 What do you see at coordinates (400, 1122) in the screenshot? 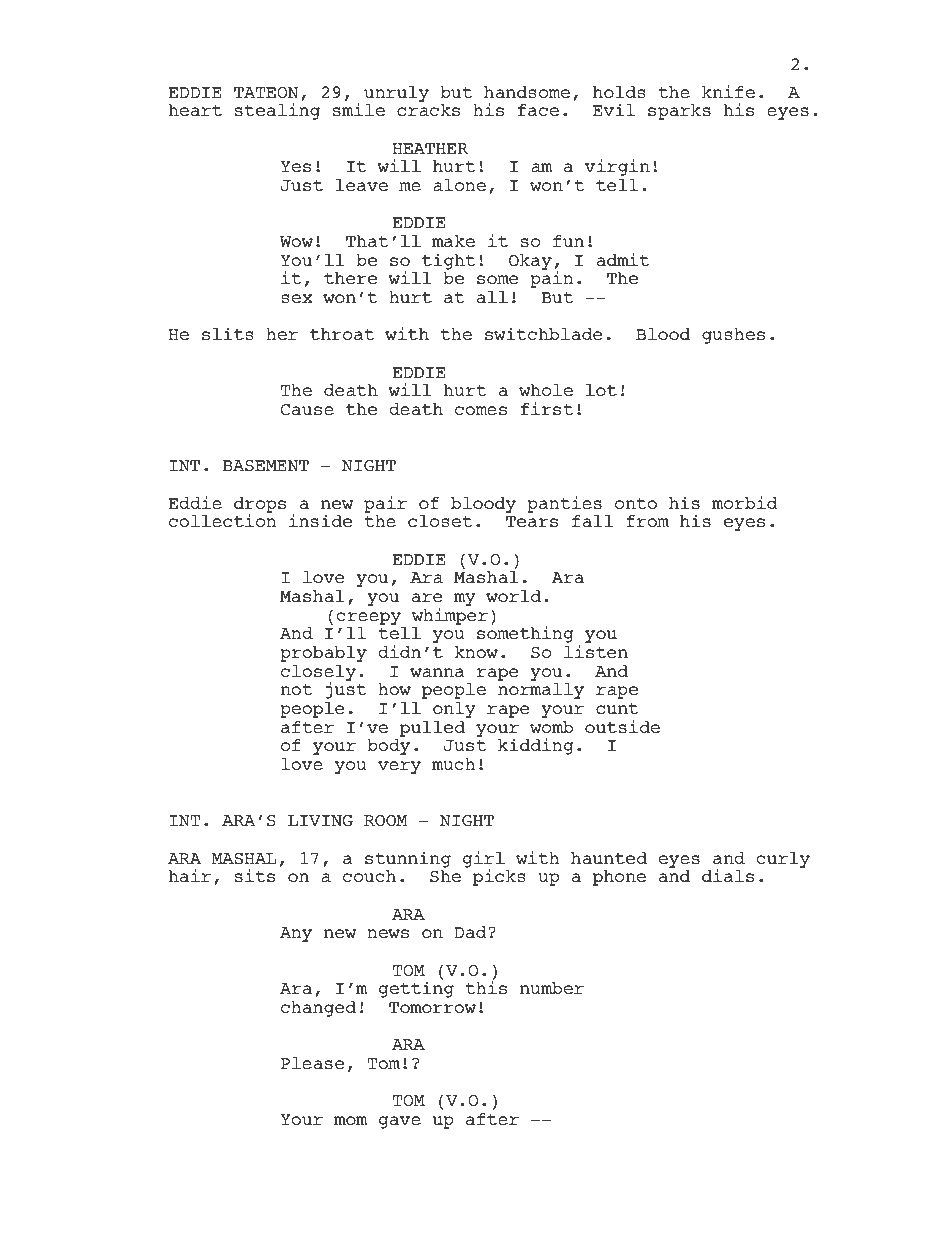
I see `gave` at bounding box center [400, 1122].
